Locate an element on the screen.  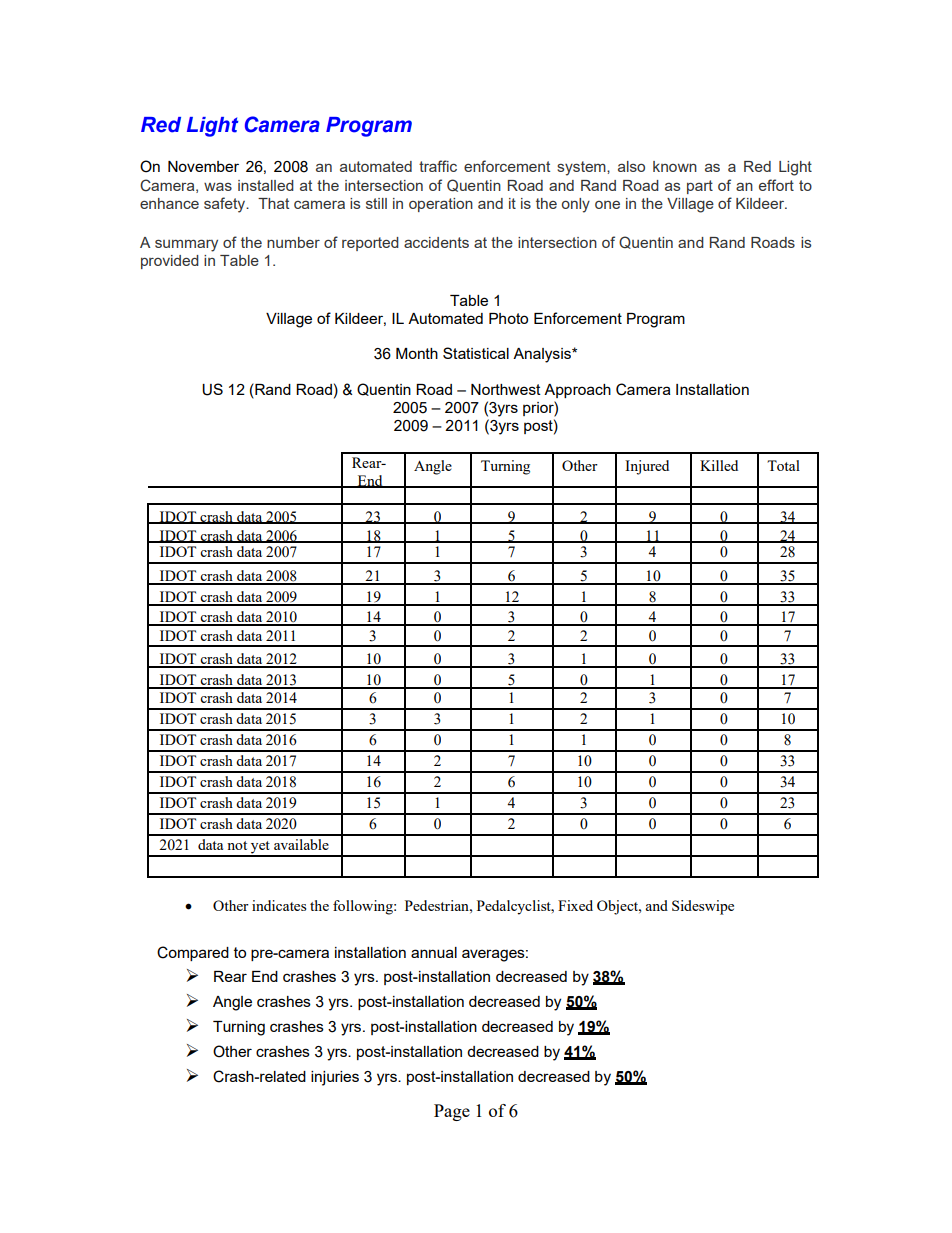
Sideswipe is located at coordinates (703, 907).
